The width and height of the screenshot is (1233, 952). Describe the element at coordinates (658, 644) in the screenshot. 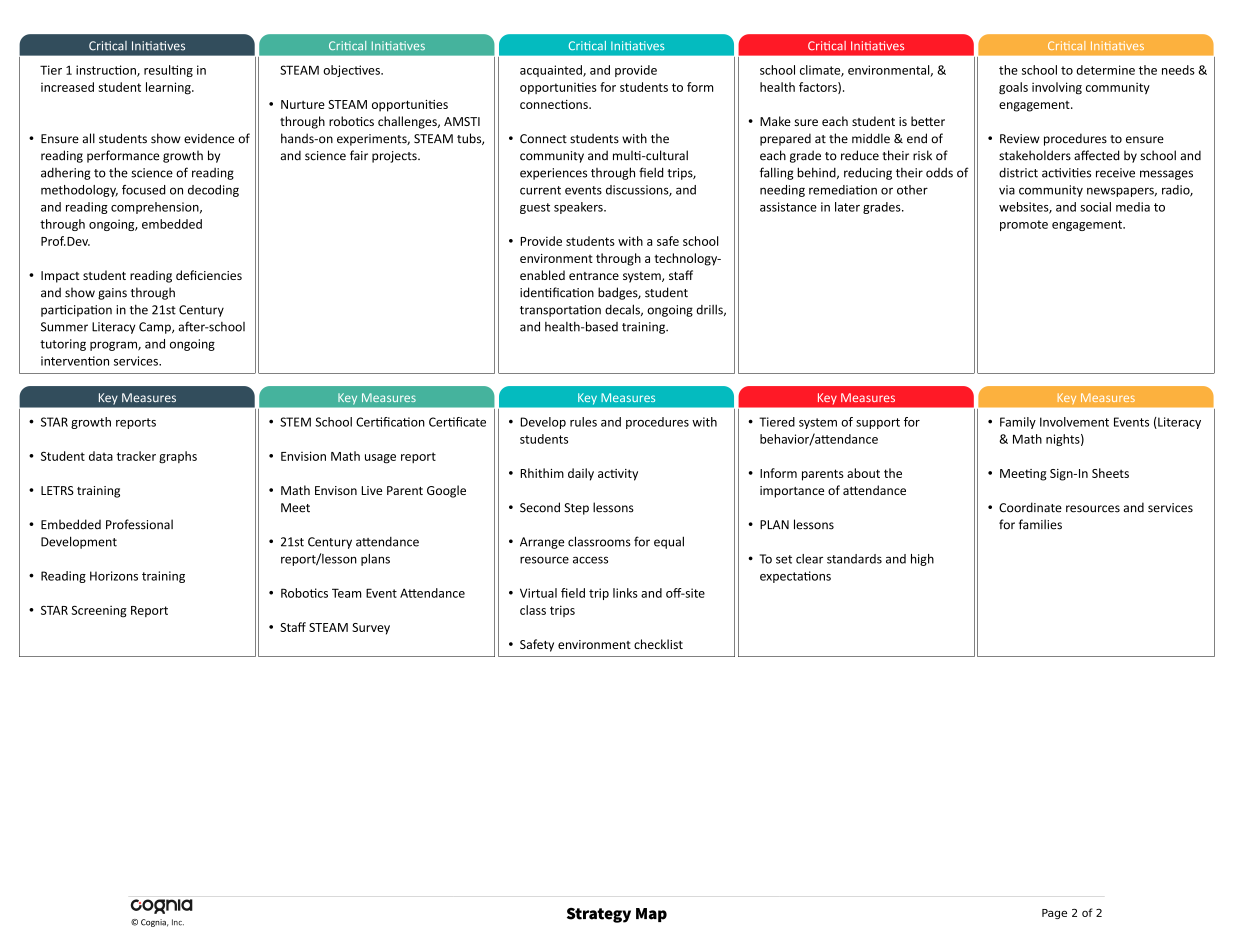

I see `checklist` at that location.
